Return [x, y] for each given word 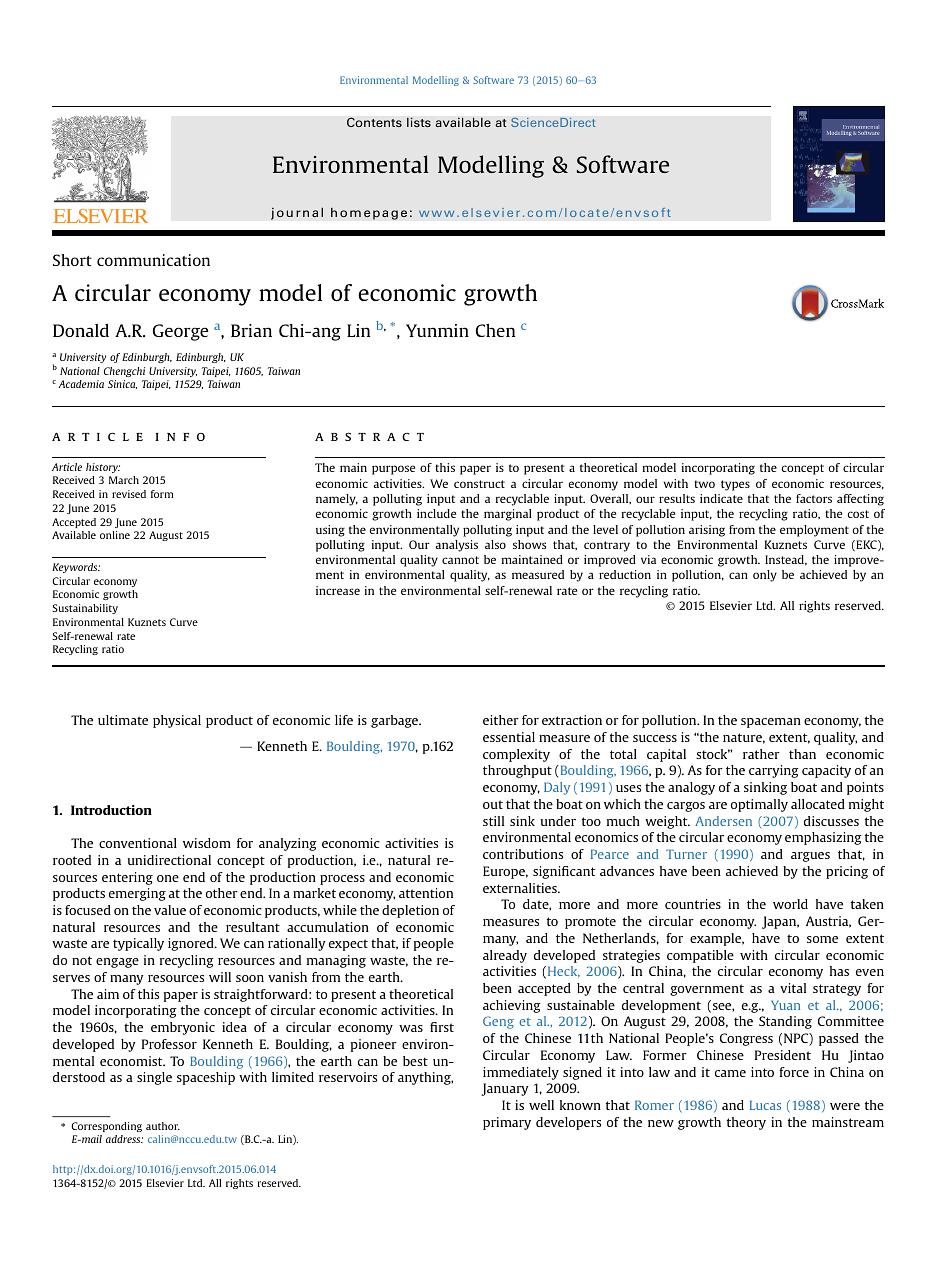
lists [419, 122]
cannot [460, 560]
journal [297, 213]
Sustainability [85, 609]
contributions [523, 854]
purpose [393, 470]
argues [810, 857]
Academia [81, 384]
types [735, 485]
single [154, 1078]
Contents [374, 122]
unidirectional [169, 860]
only [765, 576]
